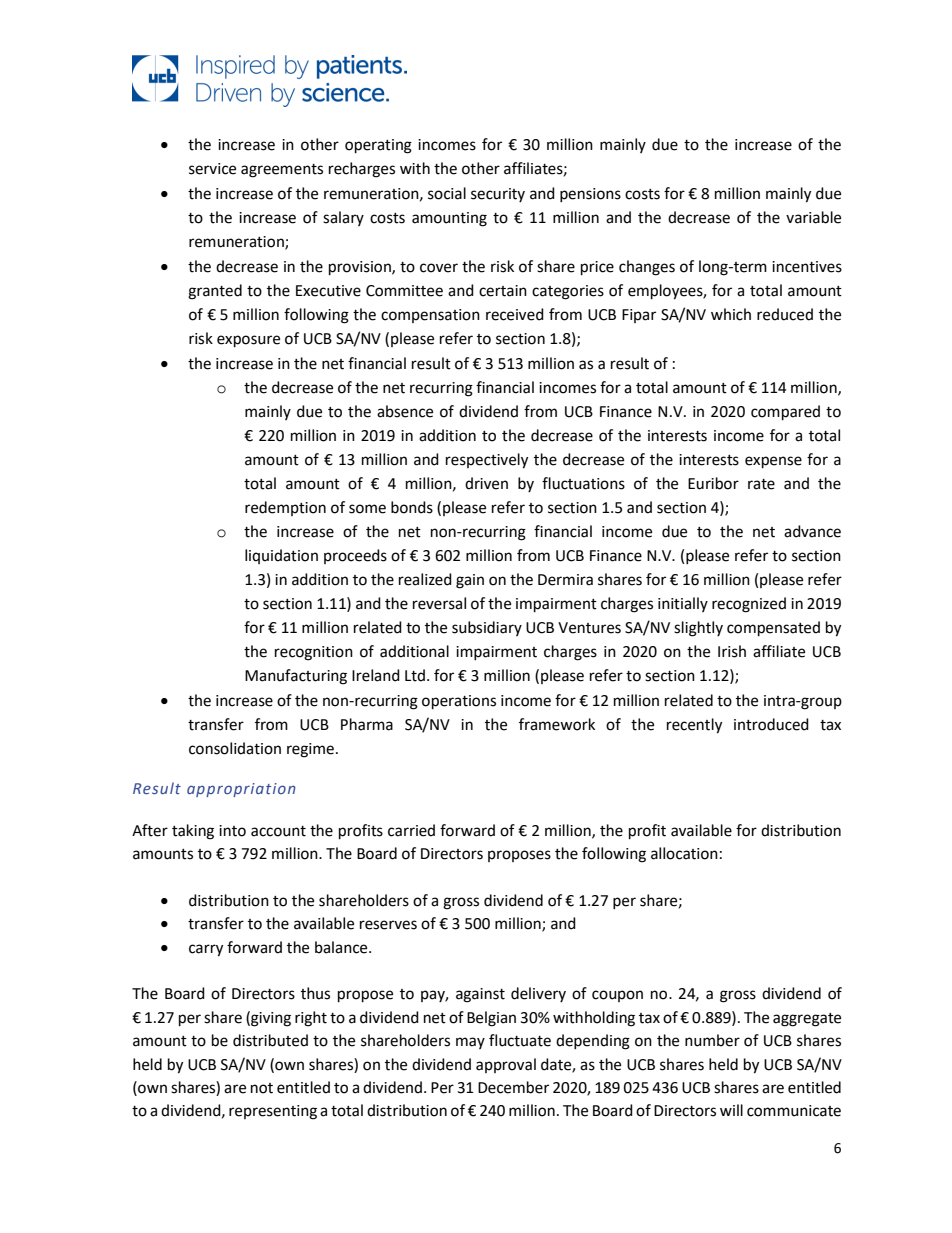  I want to click on rate, so click(761, 484).
